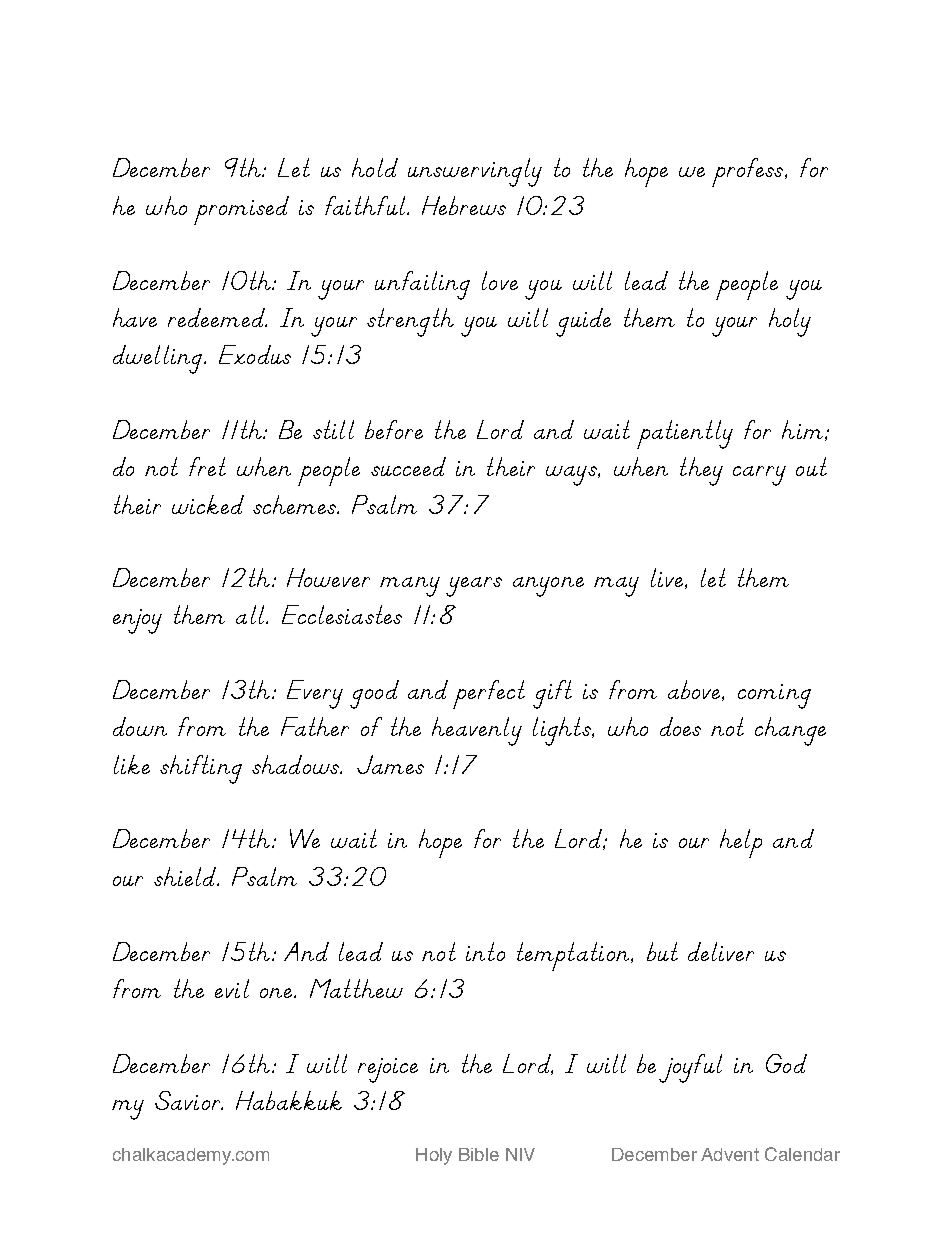 The width and height of the screenshot is (952, 1233). Describe the element at coordinates (241, 210) in the screenshot. I see `promised` at that location.
